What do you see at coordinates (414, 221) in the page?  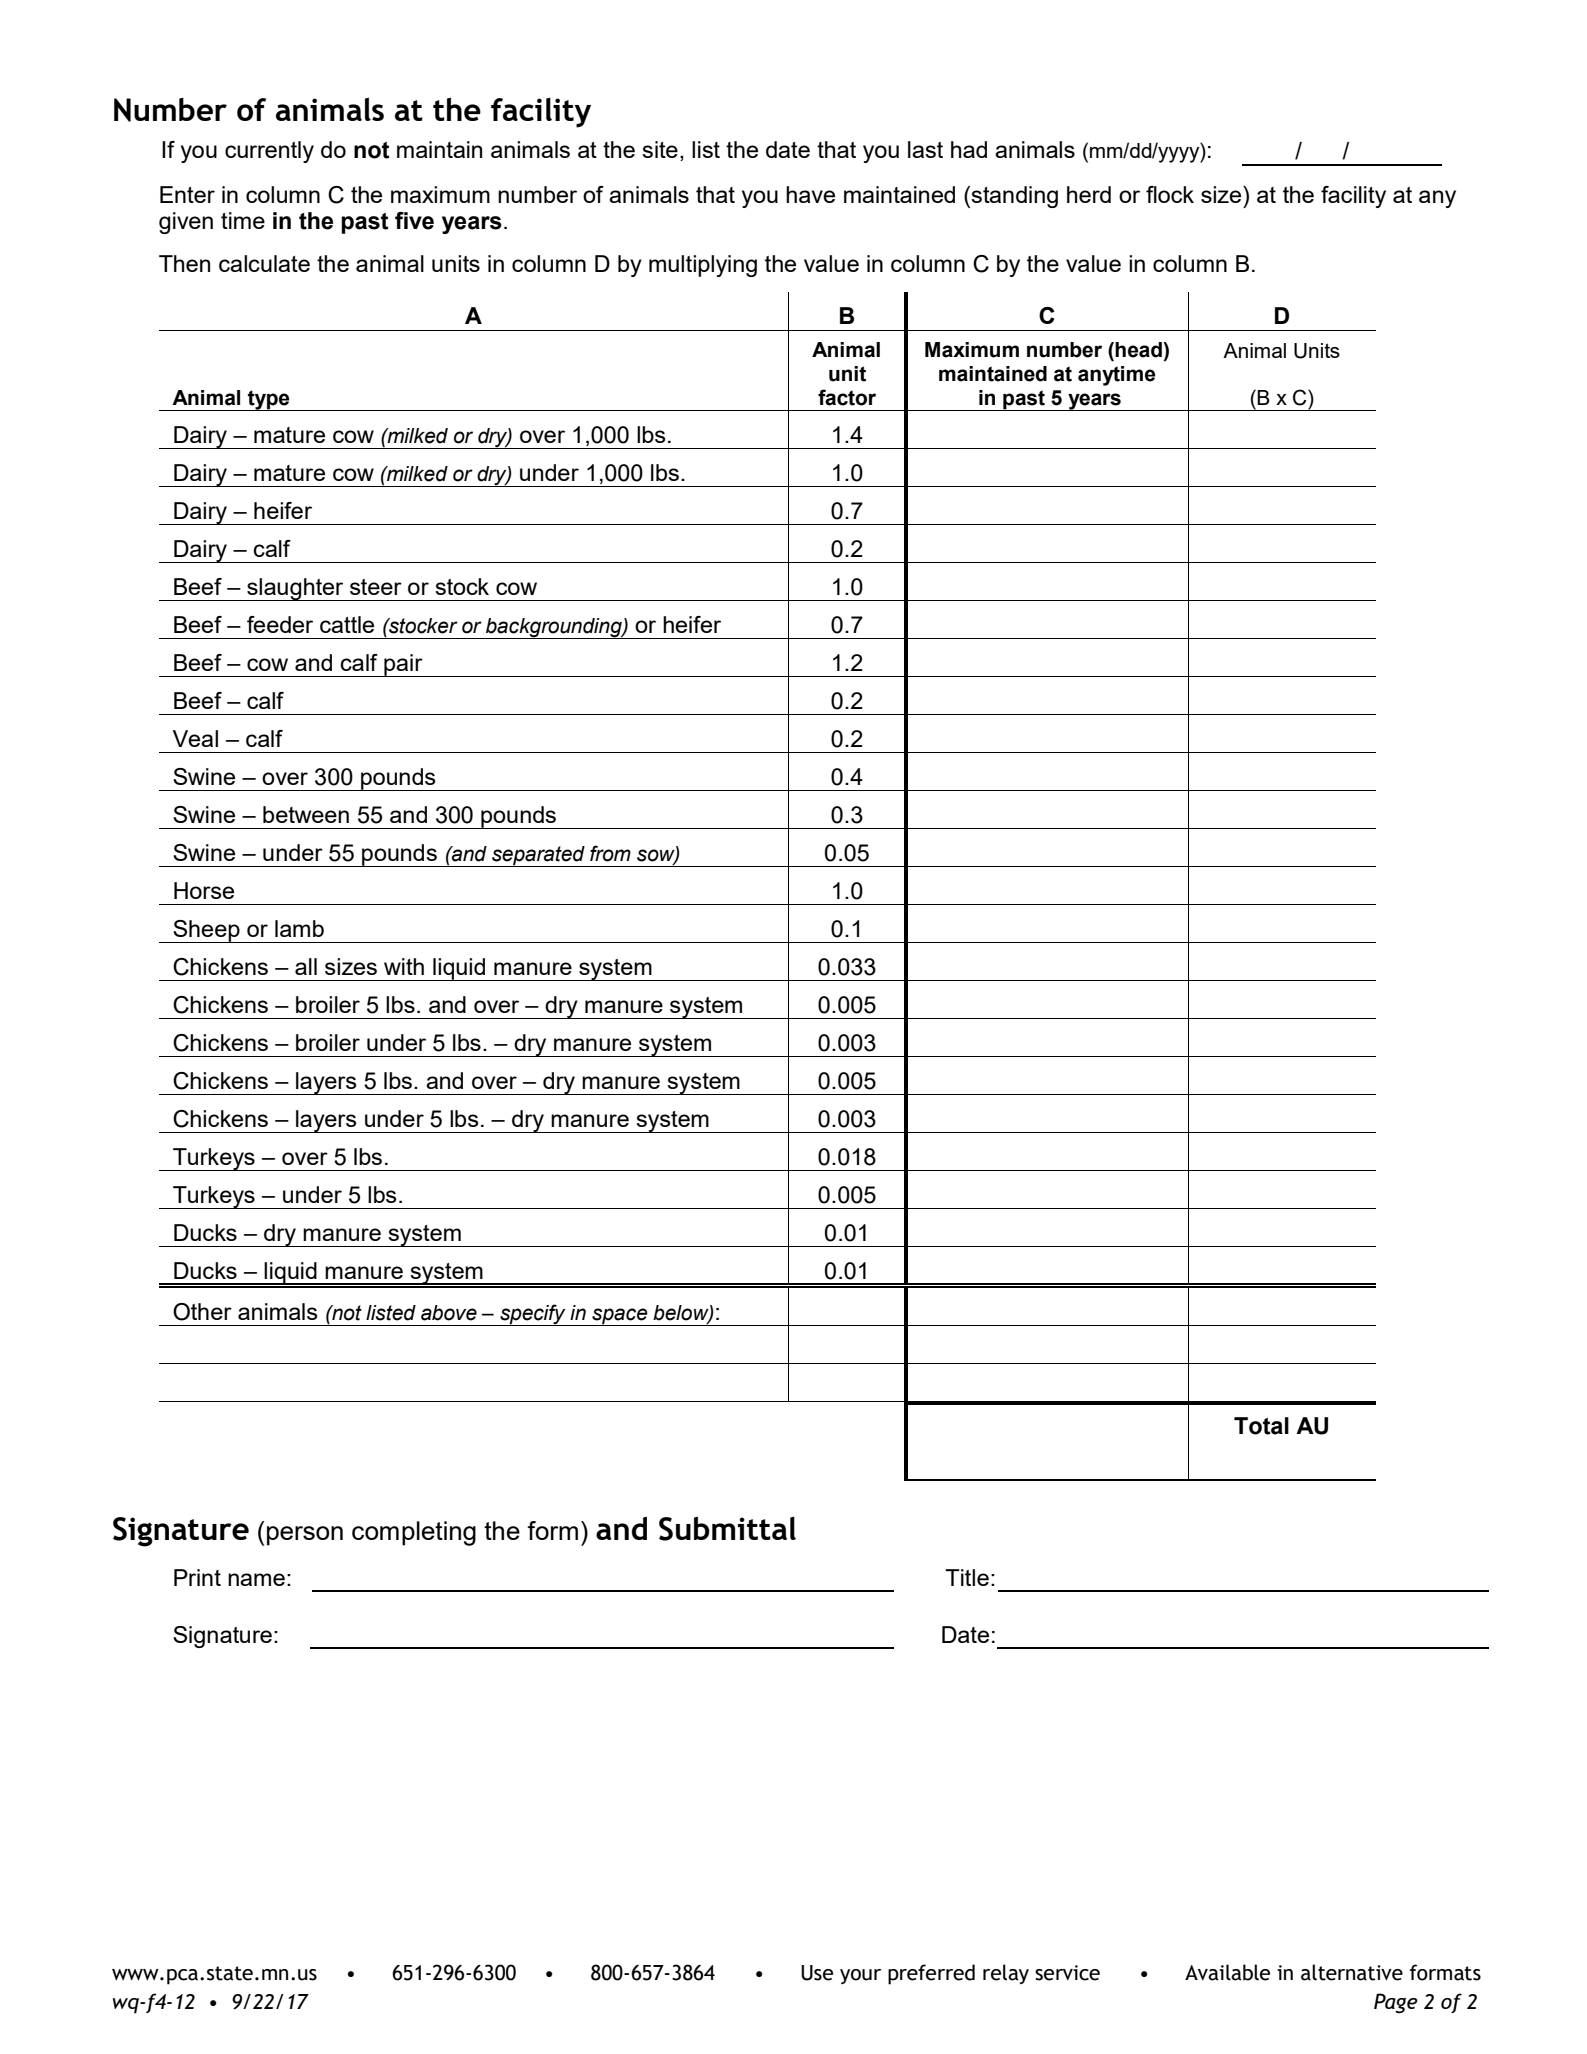 I see `five` at bounding box center [414, 221].
